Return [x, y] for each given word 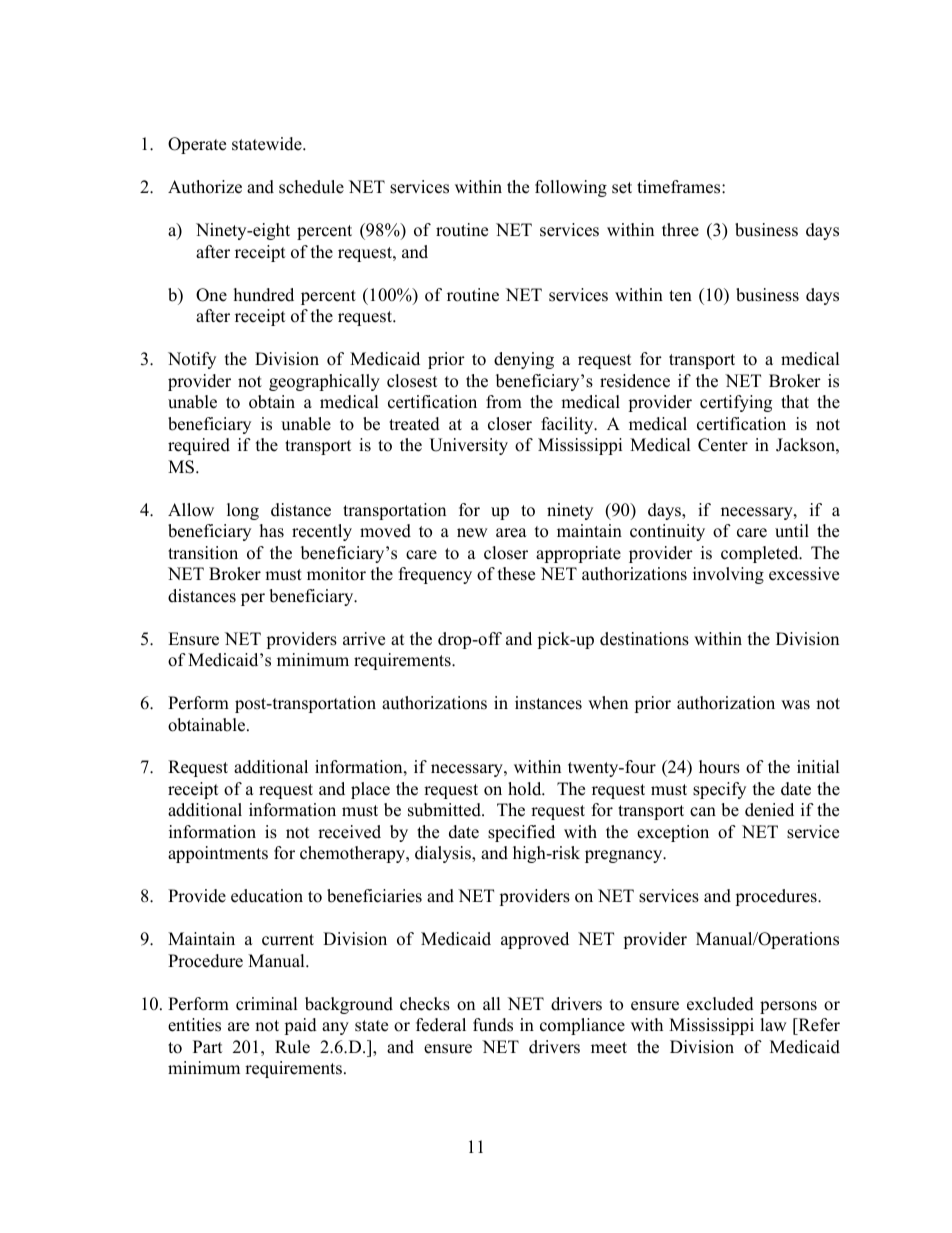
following [571, 188]
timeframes [680, 187]
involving [728, 575]
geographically [324, 382]
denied [769, 810]
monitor [336, 574]
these [516, 574]
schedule [311, 187]
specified [521, 833]
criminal [267, 1004]
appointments [218, 854]
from [504, 402]
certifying [736, 403]
